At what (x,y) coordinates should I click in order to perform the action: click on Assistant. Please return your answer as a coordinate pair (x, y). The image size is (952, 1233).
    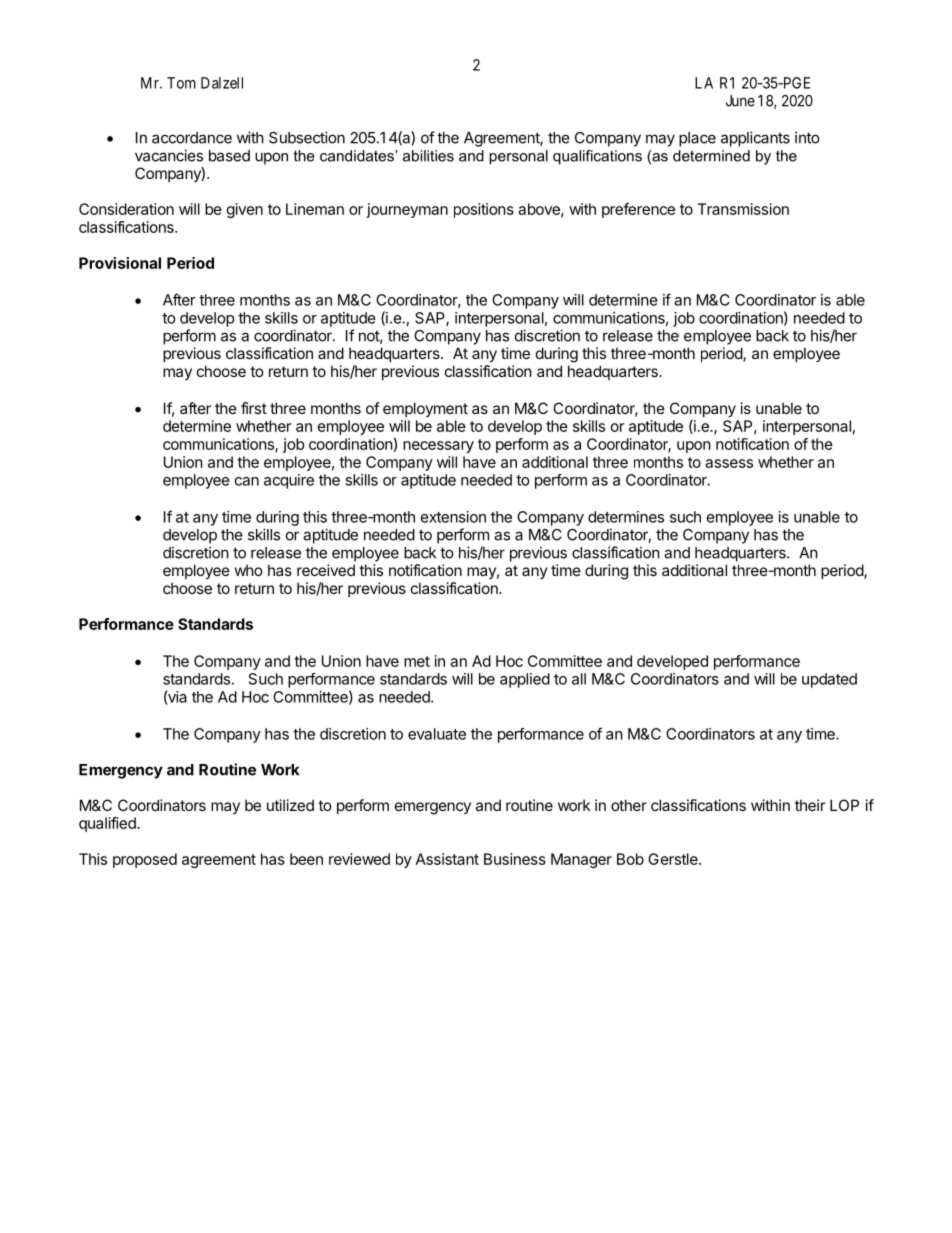
    Looking at the image, I should click on (447, 859).
